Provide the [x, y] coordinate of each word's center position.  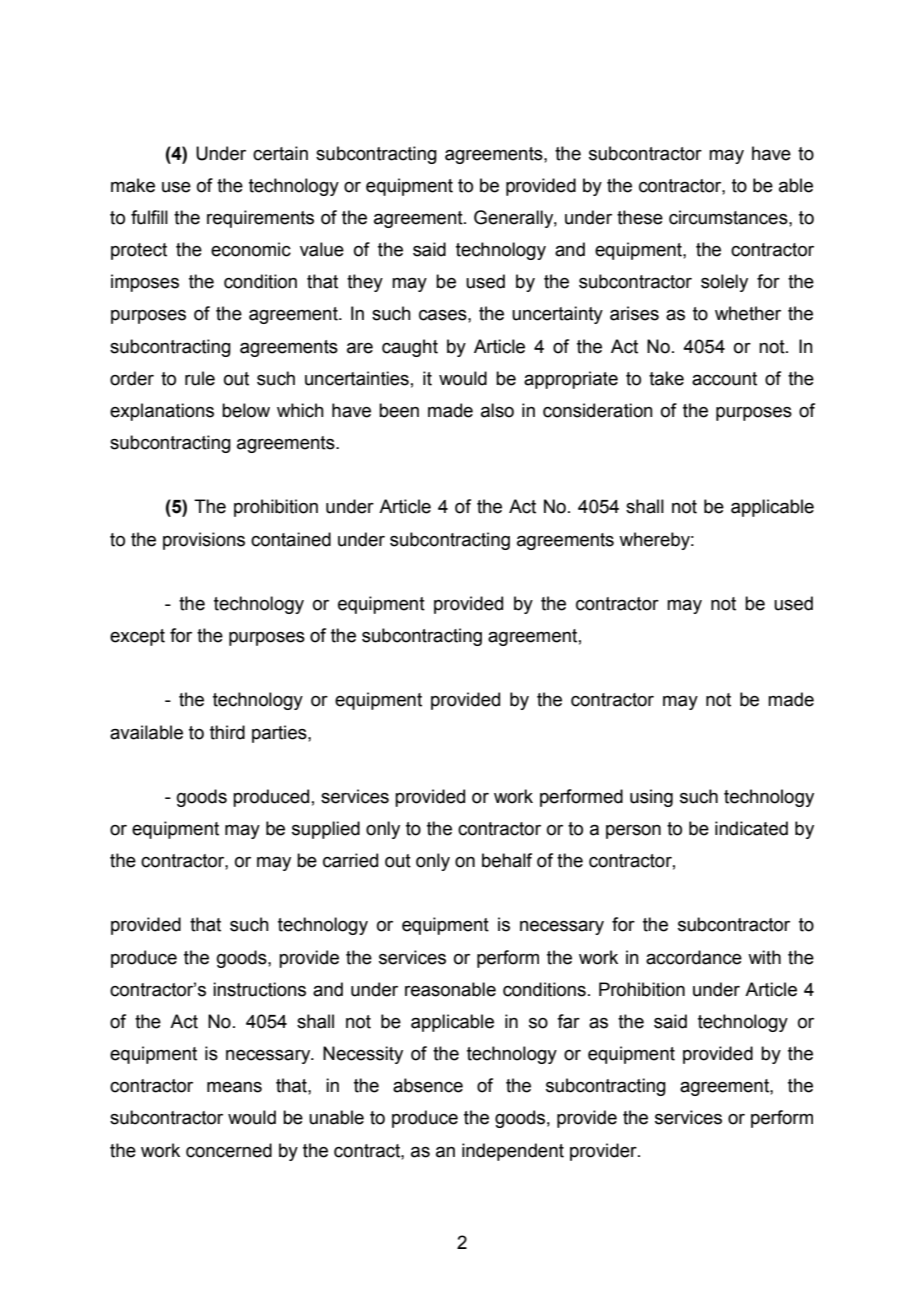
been [399, 410]
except [137, 637]
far [568, 1021]
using [651, 798]
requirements [260, 219]
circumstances [729, 217]
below [246, 410]
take [666, 378]
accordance [694, 957]
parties [280, 734]
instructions [259, 989]
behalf [507, 860]
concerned [229, 1150]
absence [428, 1085]
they [365, 283]
